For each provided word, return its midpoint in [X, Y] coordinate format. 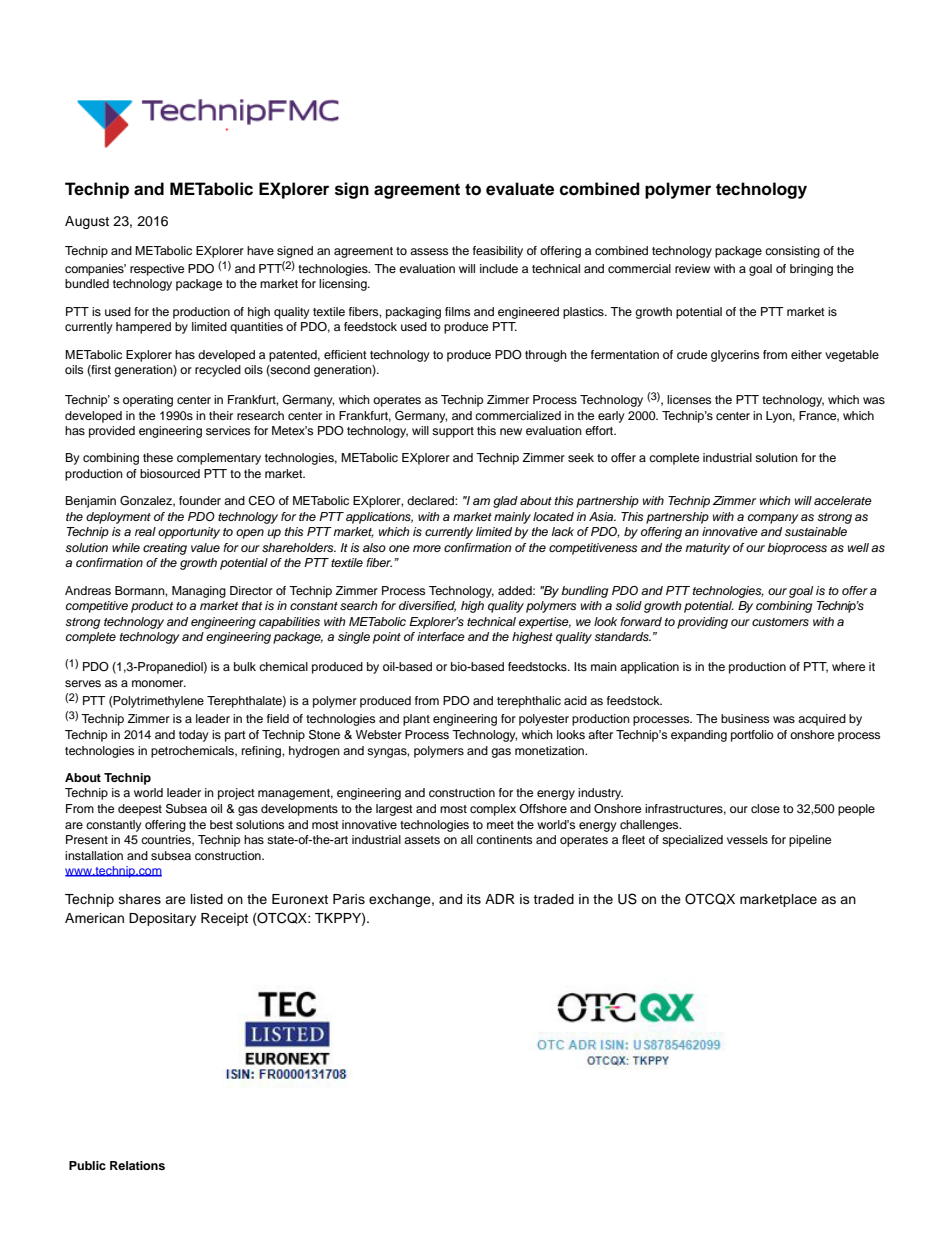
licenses [689, 399]
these [158, 457]
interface [441, 636]
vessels [747, 839]
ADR [500, 899]
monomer [159, 683]
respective [157, 270]
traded [553, 899]
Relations [137, 1165]
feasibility [498, 252]
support [453, 432]
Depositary [162, 919]
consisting [792, 252]
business [745, 718]
